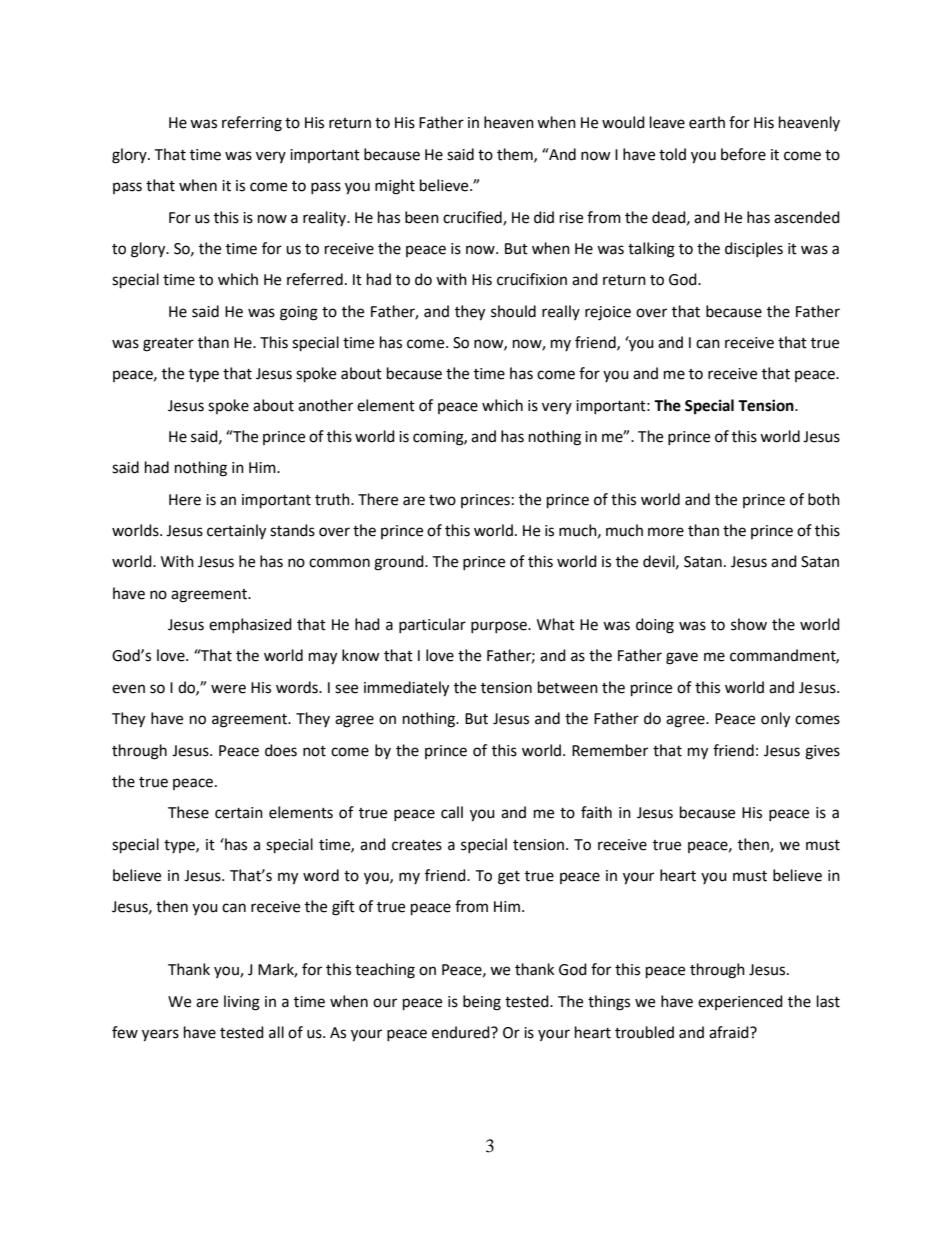  What do you see at coordinates (749, 624) in the page?
I see `show` at bounding box center [749, 624].
